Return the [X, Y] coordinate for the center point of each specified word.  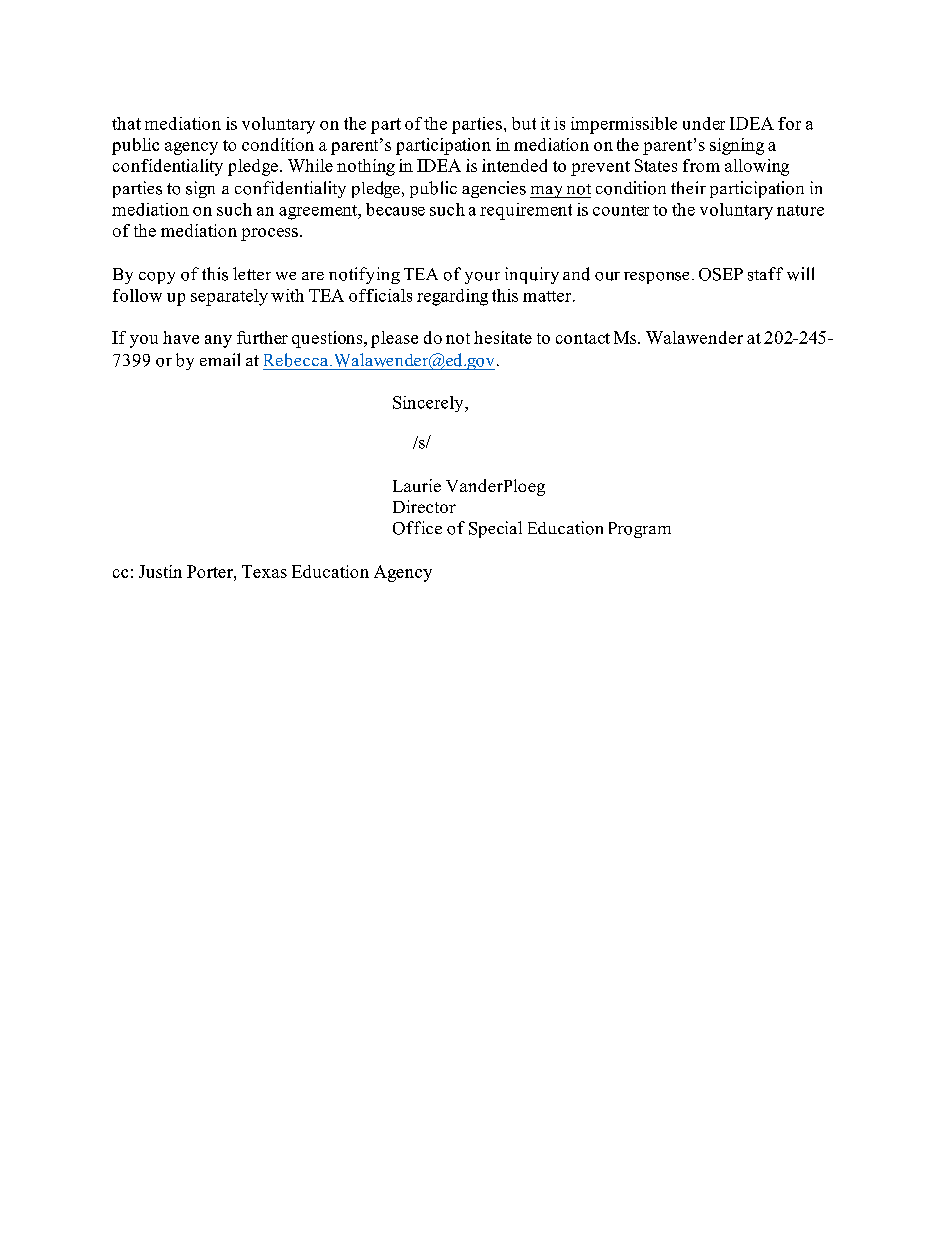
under [704, 123]
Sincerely [429, 404]
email [220, 359]
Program [640, 530]
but [524, 123]
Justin [160, 571]
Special [495, 529]
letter [252, 273]
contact [583, 338]
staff [765, 274]
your [482, 278]
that [126, 123]
